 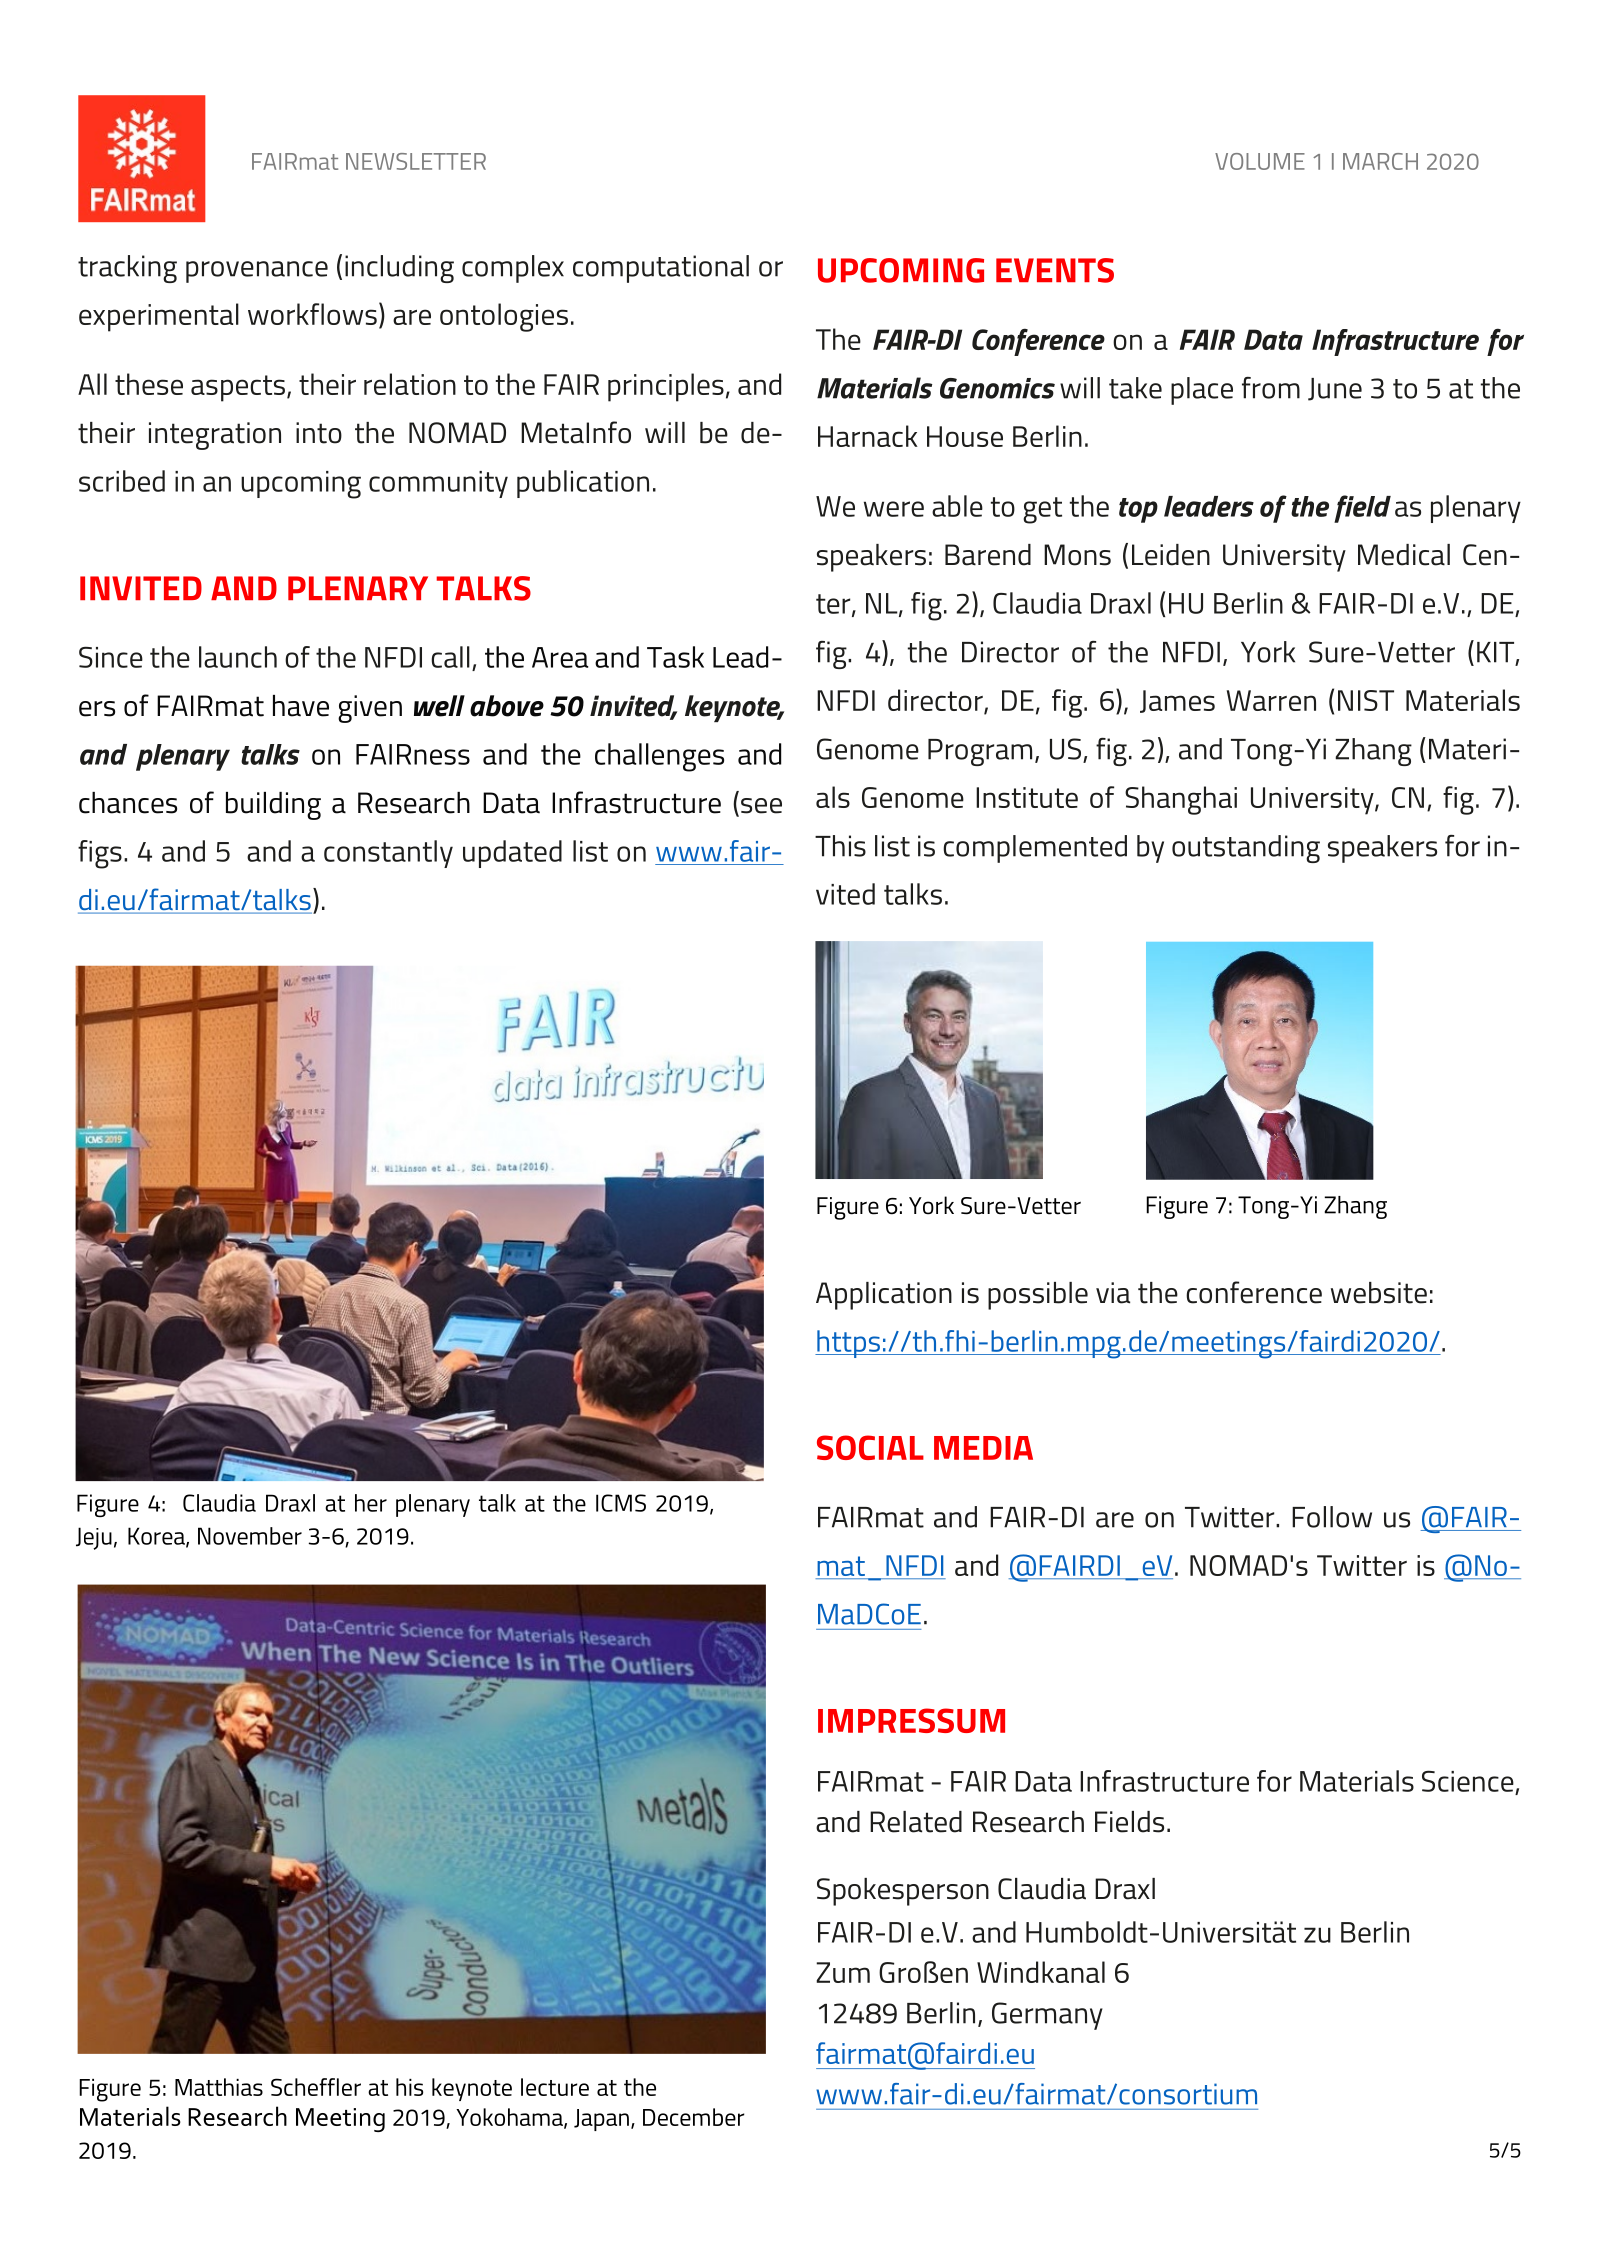 I want to click on Application, so click(x=884, y=1296).
